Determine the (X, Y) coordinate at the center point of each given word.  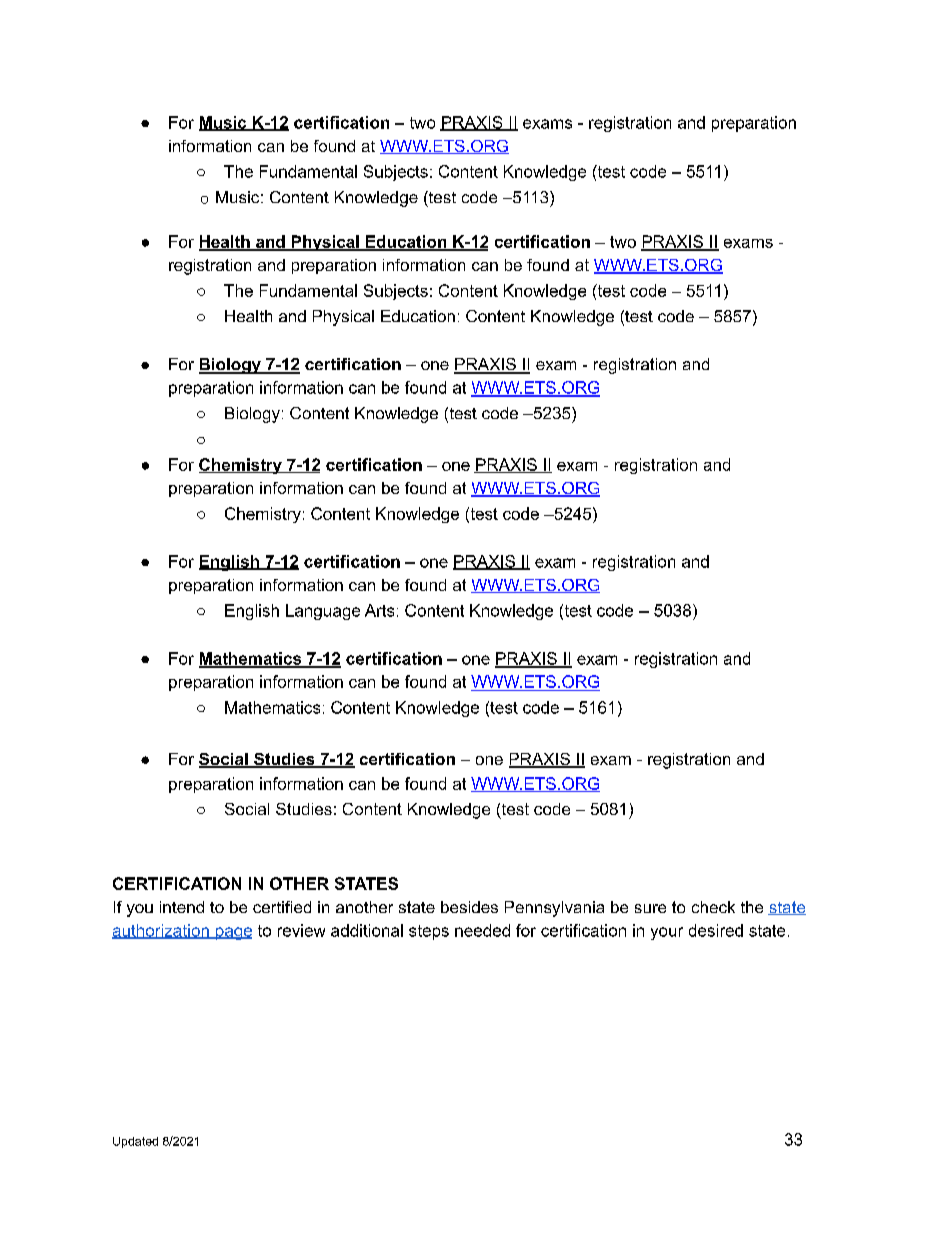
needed (482, 930)
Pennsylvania (554, 909)
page (232, 933)
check (713, 907)
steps (429, 932)
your (667, 933)
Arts (379, 610)
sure (650, 908)
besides (469, 907)
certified (282, 907)
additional (367, 930)
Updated (135, 1142)
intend (182, 907)
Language (323, 612)
